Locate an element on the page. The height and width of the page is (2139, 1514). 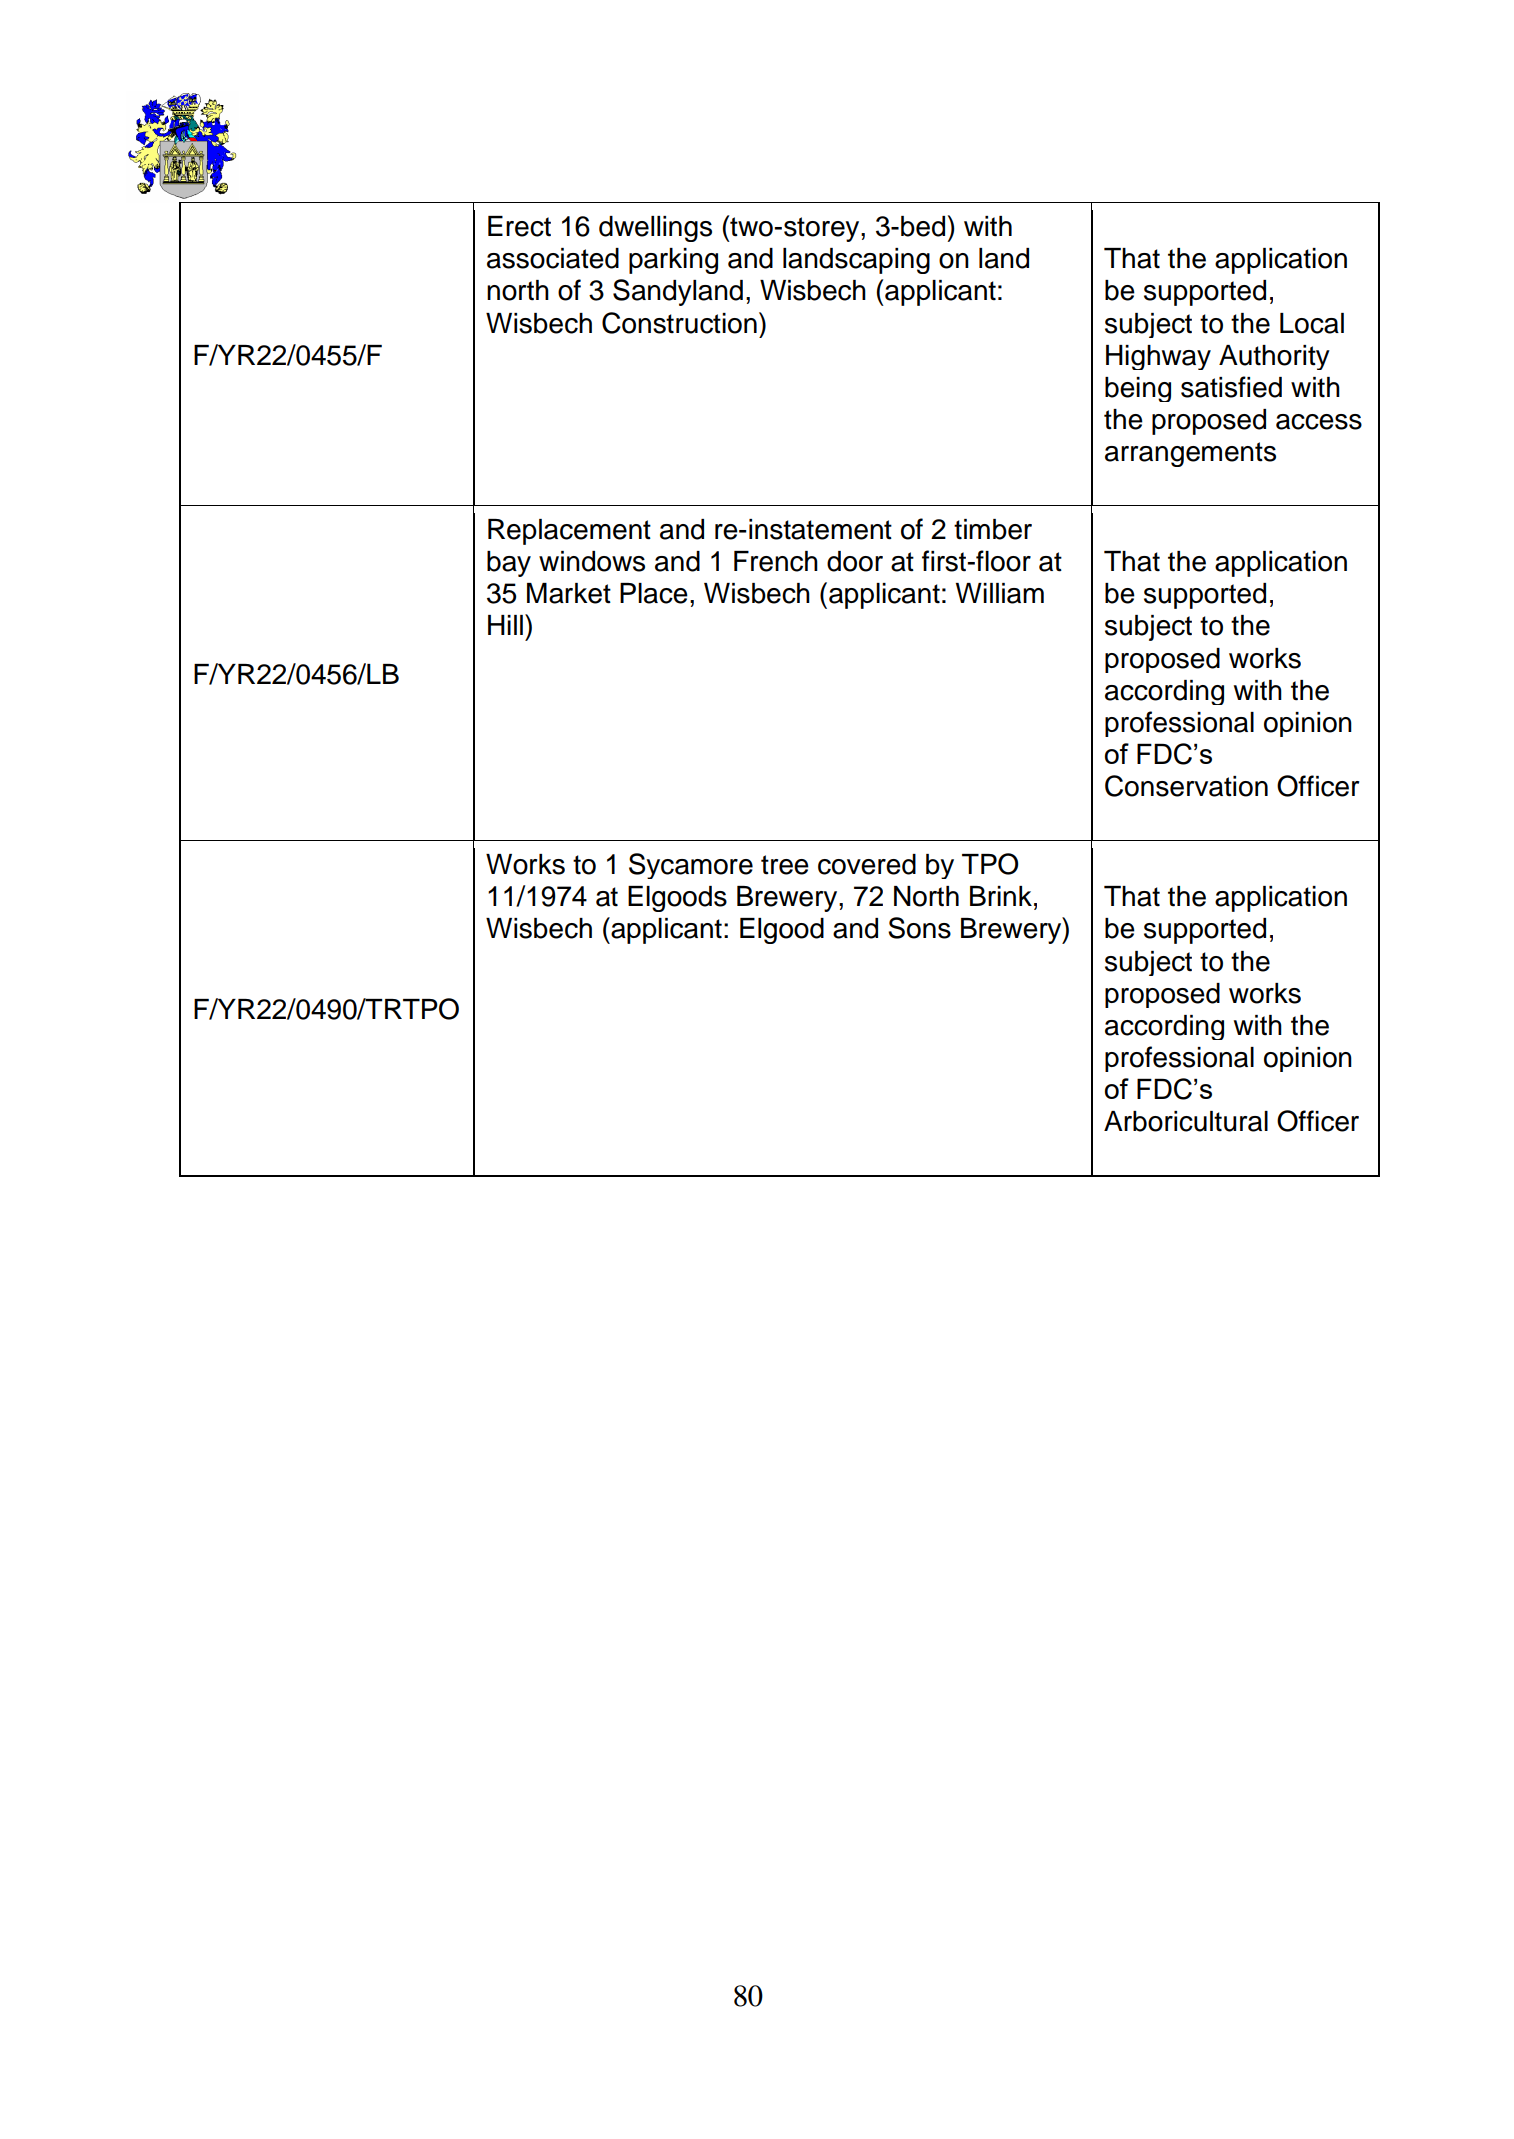
satisfied is located at coordinates (1231, 387).
